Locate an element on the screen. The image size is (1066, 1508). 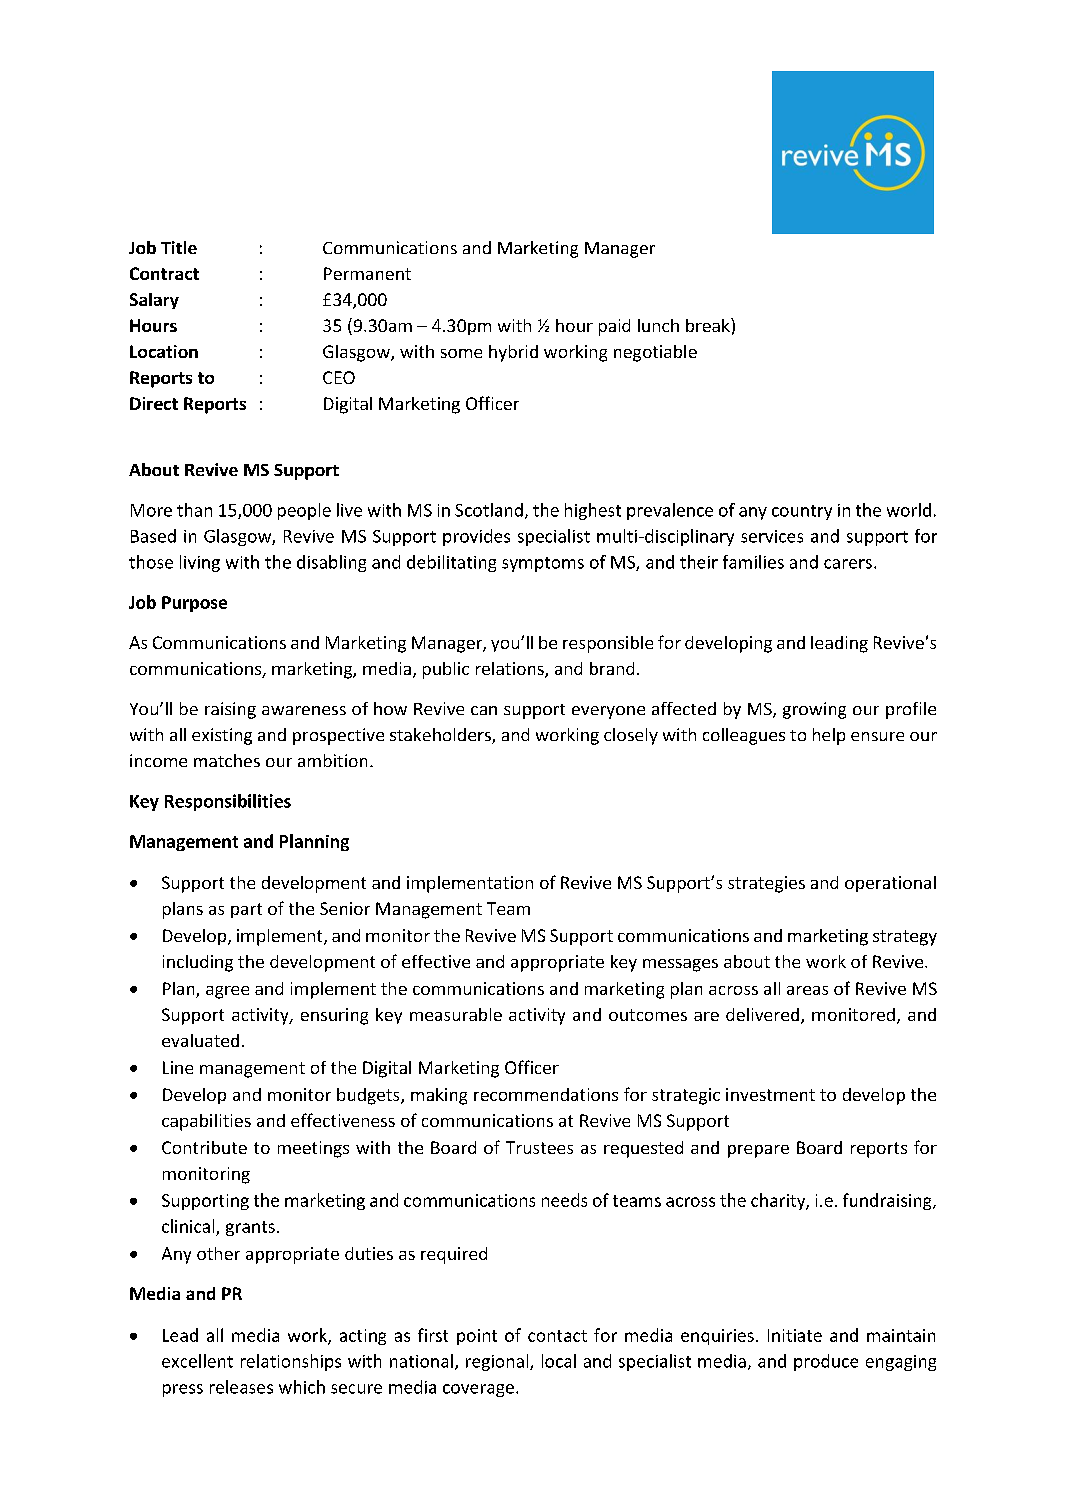
produce is located at coordinates (826, 1362).
